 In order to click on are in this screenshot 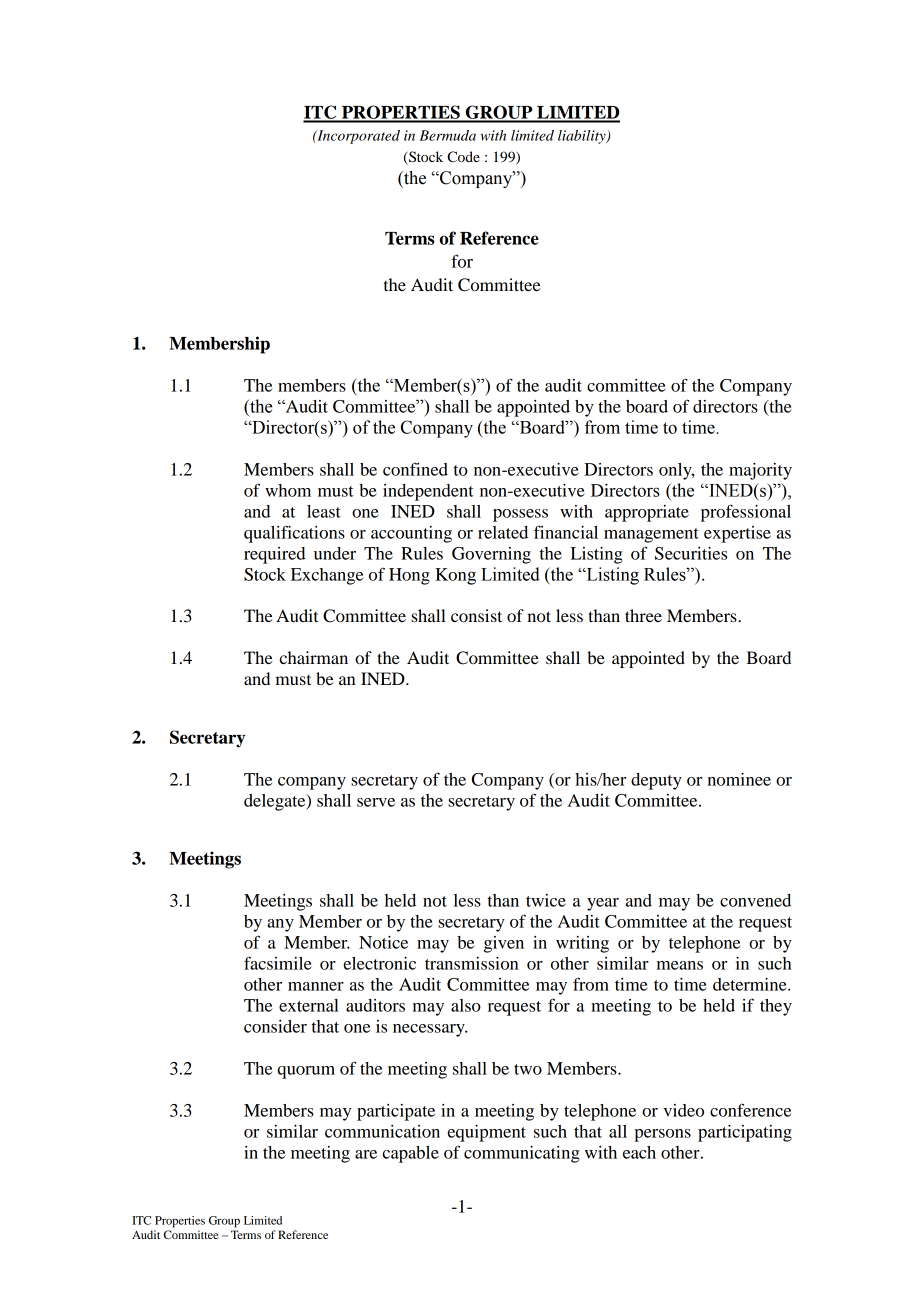, I will do `click(366, 1154)`.
